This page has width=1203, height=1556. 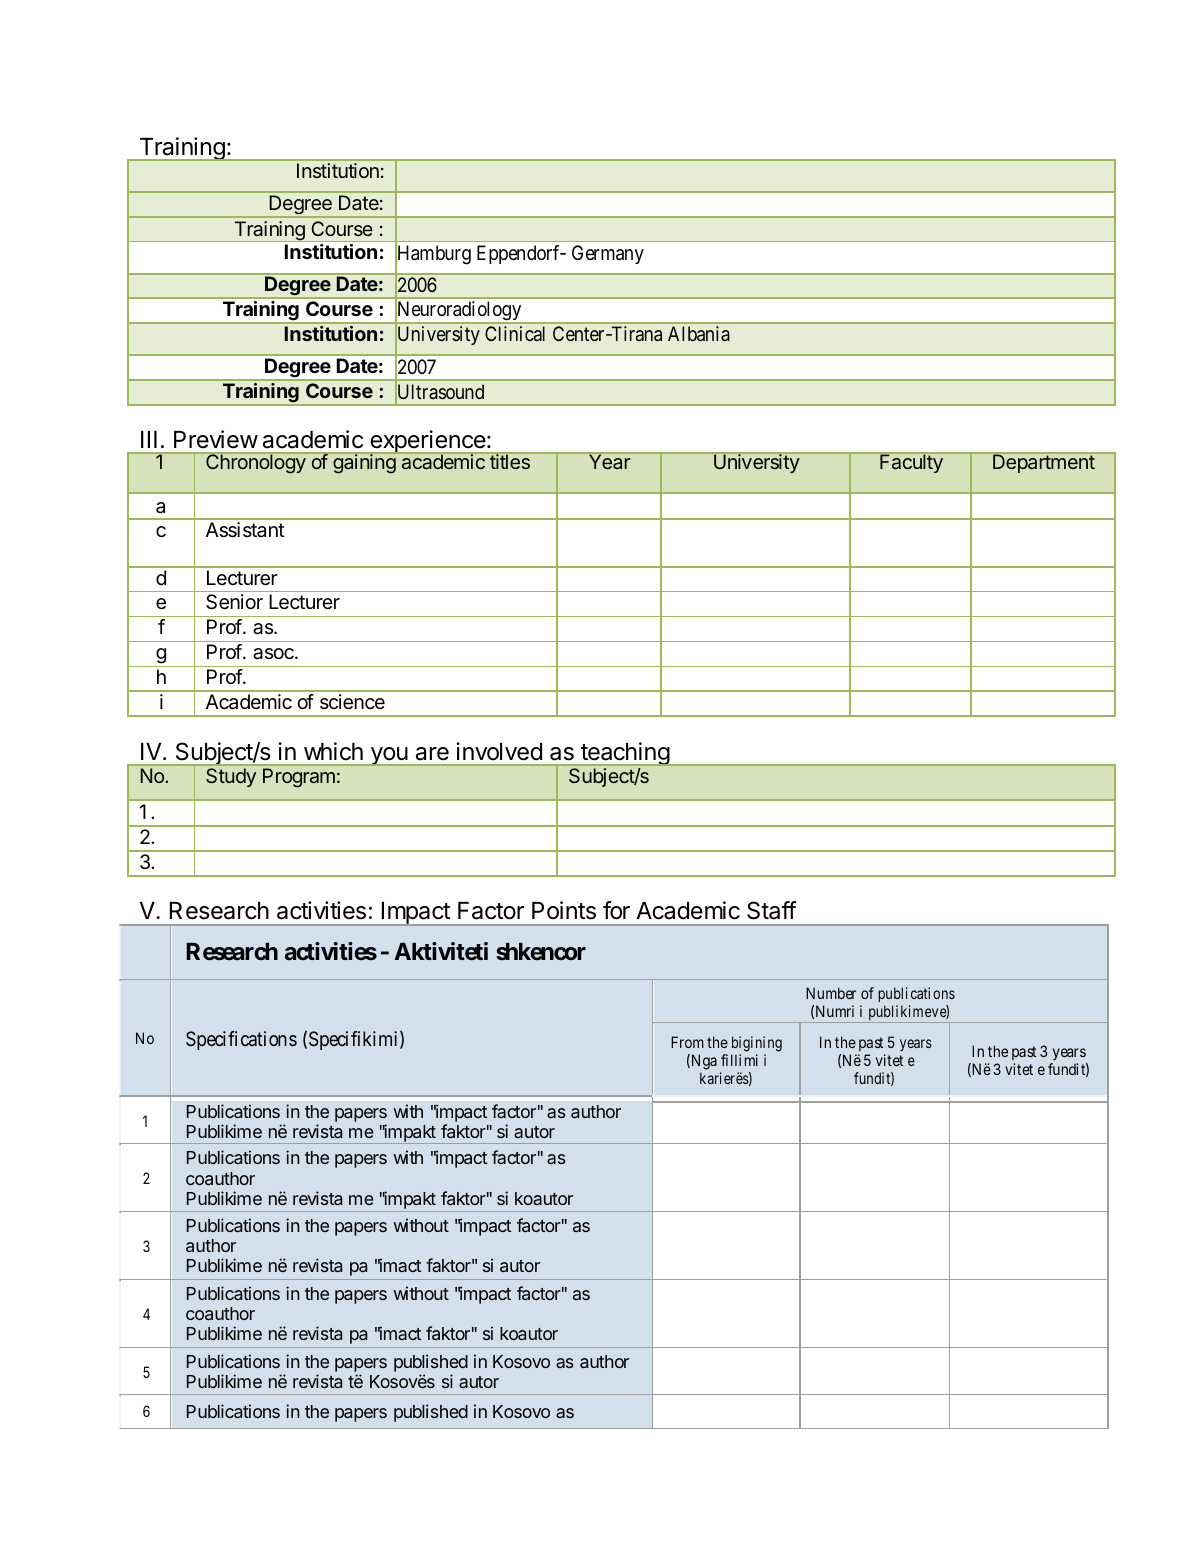 What do you see at coordinates (699, 333) in the page?
I see `Albania` at bounding box center [699, 333].
